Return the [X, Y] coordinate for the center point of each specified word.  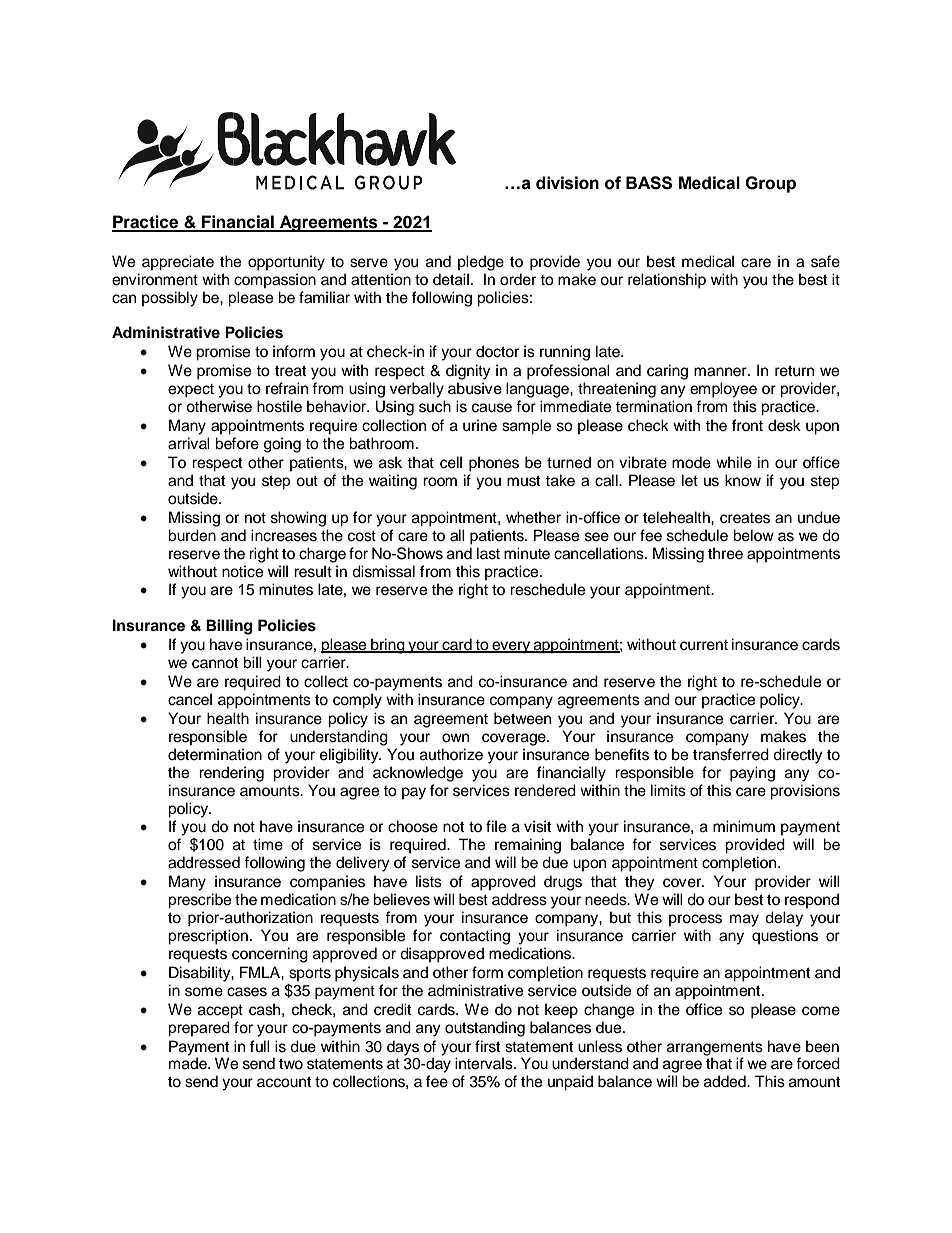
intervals [485, 1063]
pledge [481, 263]
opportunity [286, 263]
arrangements [715, 1050]
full [260, 1046]
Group [770, 184]
